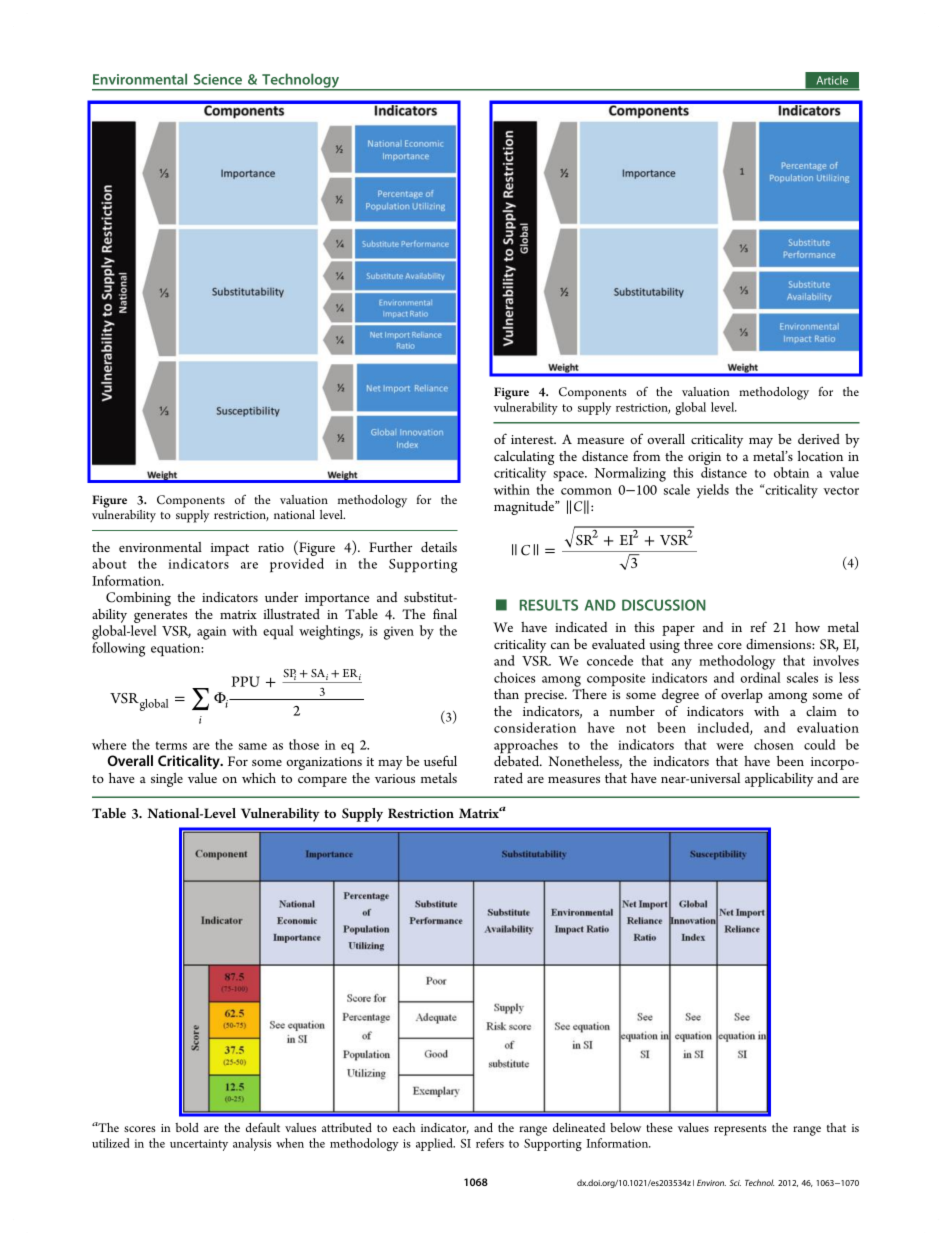 The height and width of the screenshot is (1246, 952). I want to click on origin, so click(704, 460).
